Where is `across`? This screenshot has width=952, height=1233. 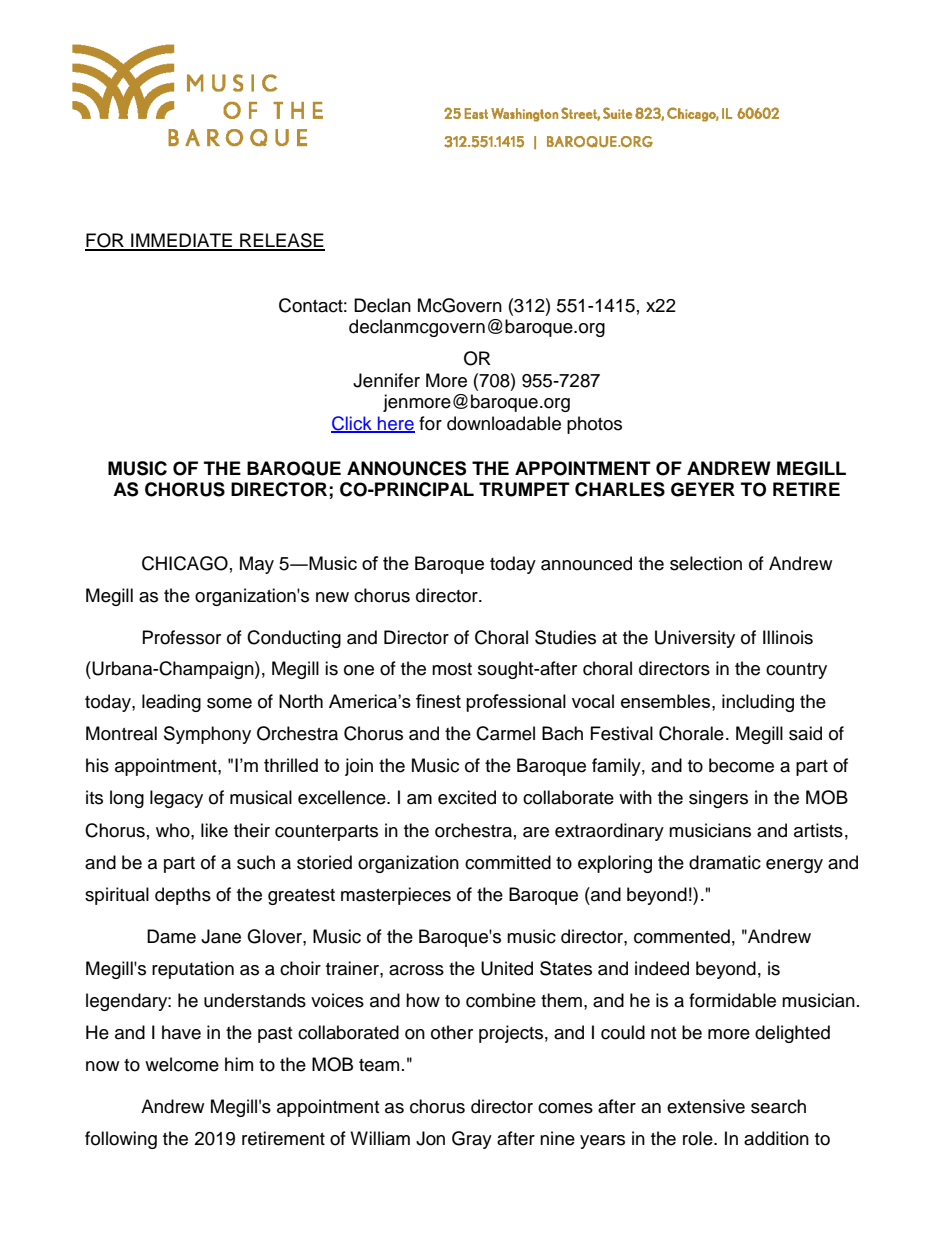
across is located at coordinates (416, 970).
